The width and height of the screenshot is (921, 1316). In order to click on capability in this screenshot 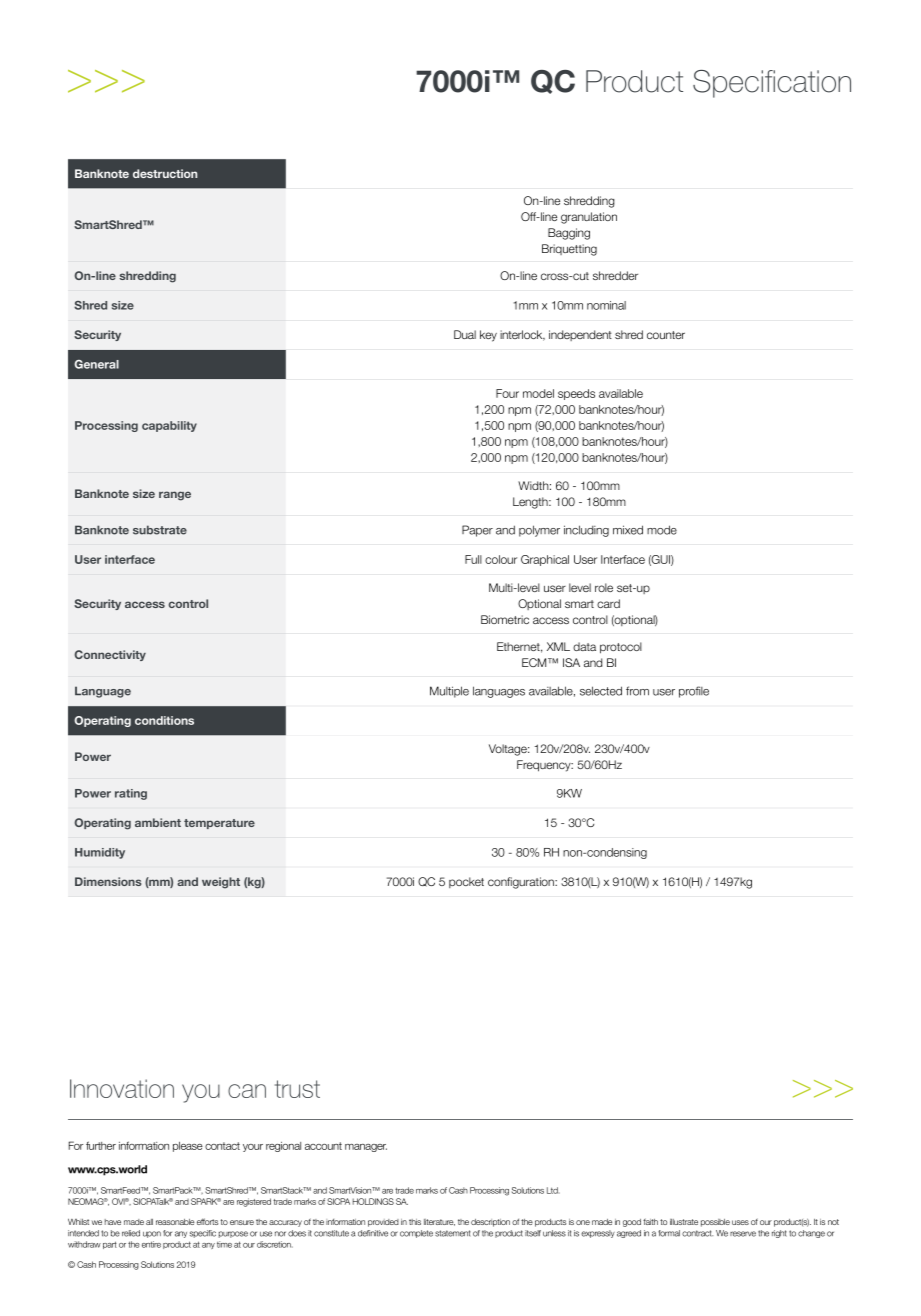, I will do `click(169, 426)`.
